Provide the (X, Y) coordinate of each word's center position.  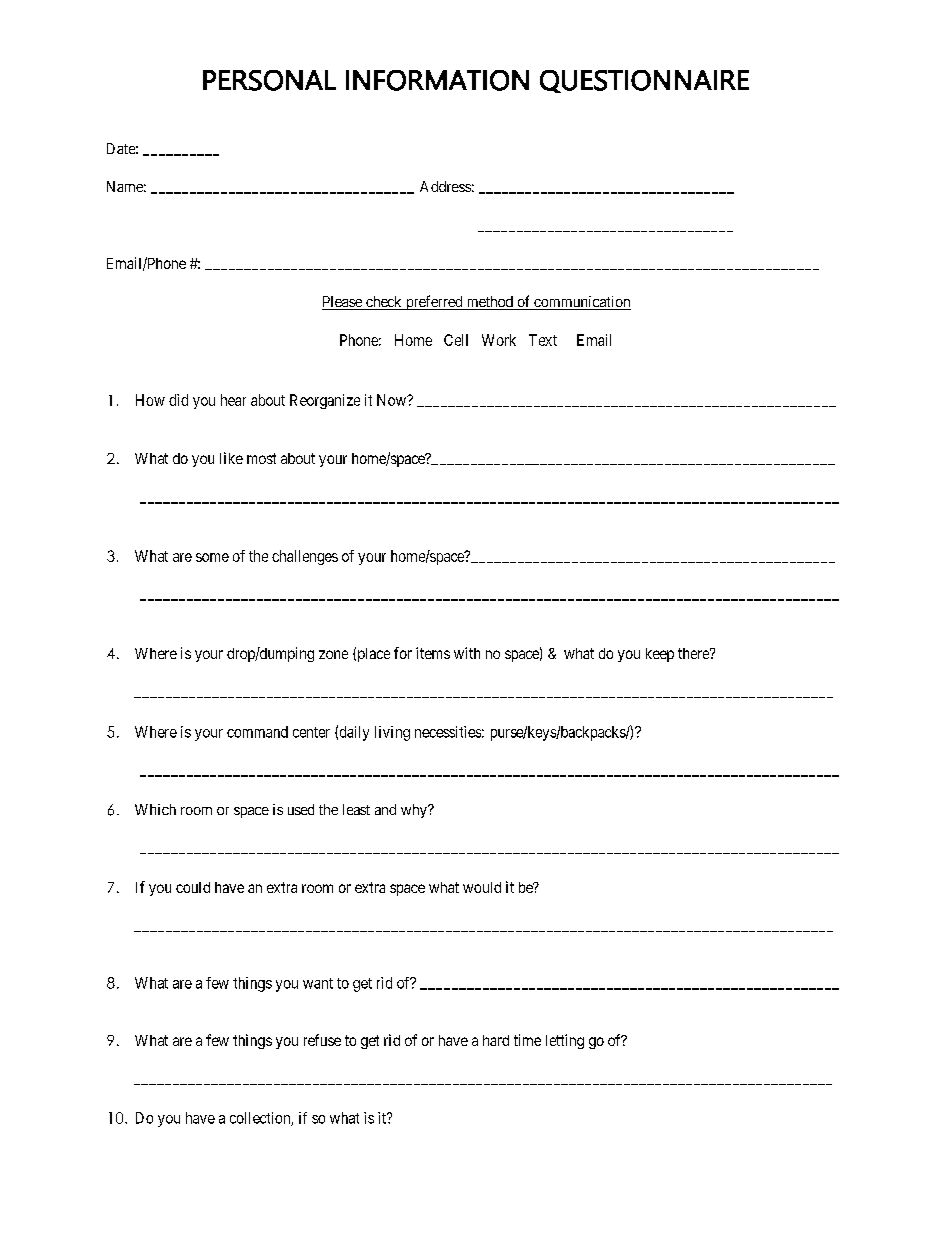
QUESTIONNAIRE (644, 81)
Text (543, 340)
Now (393, 400)
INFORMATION (437, 80)
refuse (322, 1040)
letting (565, 1041)
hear (233, 400)
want (318, 983)
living (392, 733)
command (257, 732)
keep (660, 655)
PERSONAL (269, 80)
